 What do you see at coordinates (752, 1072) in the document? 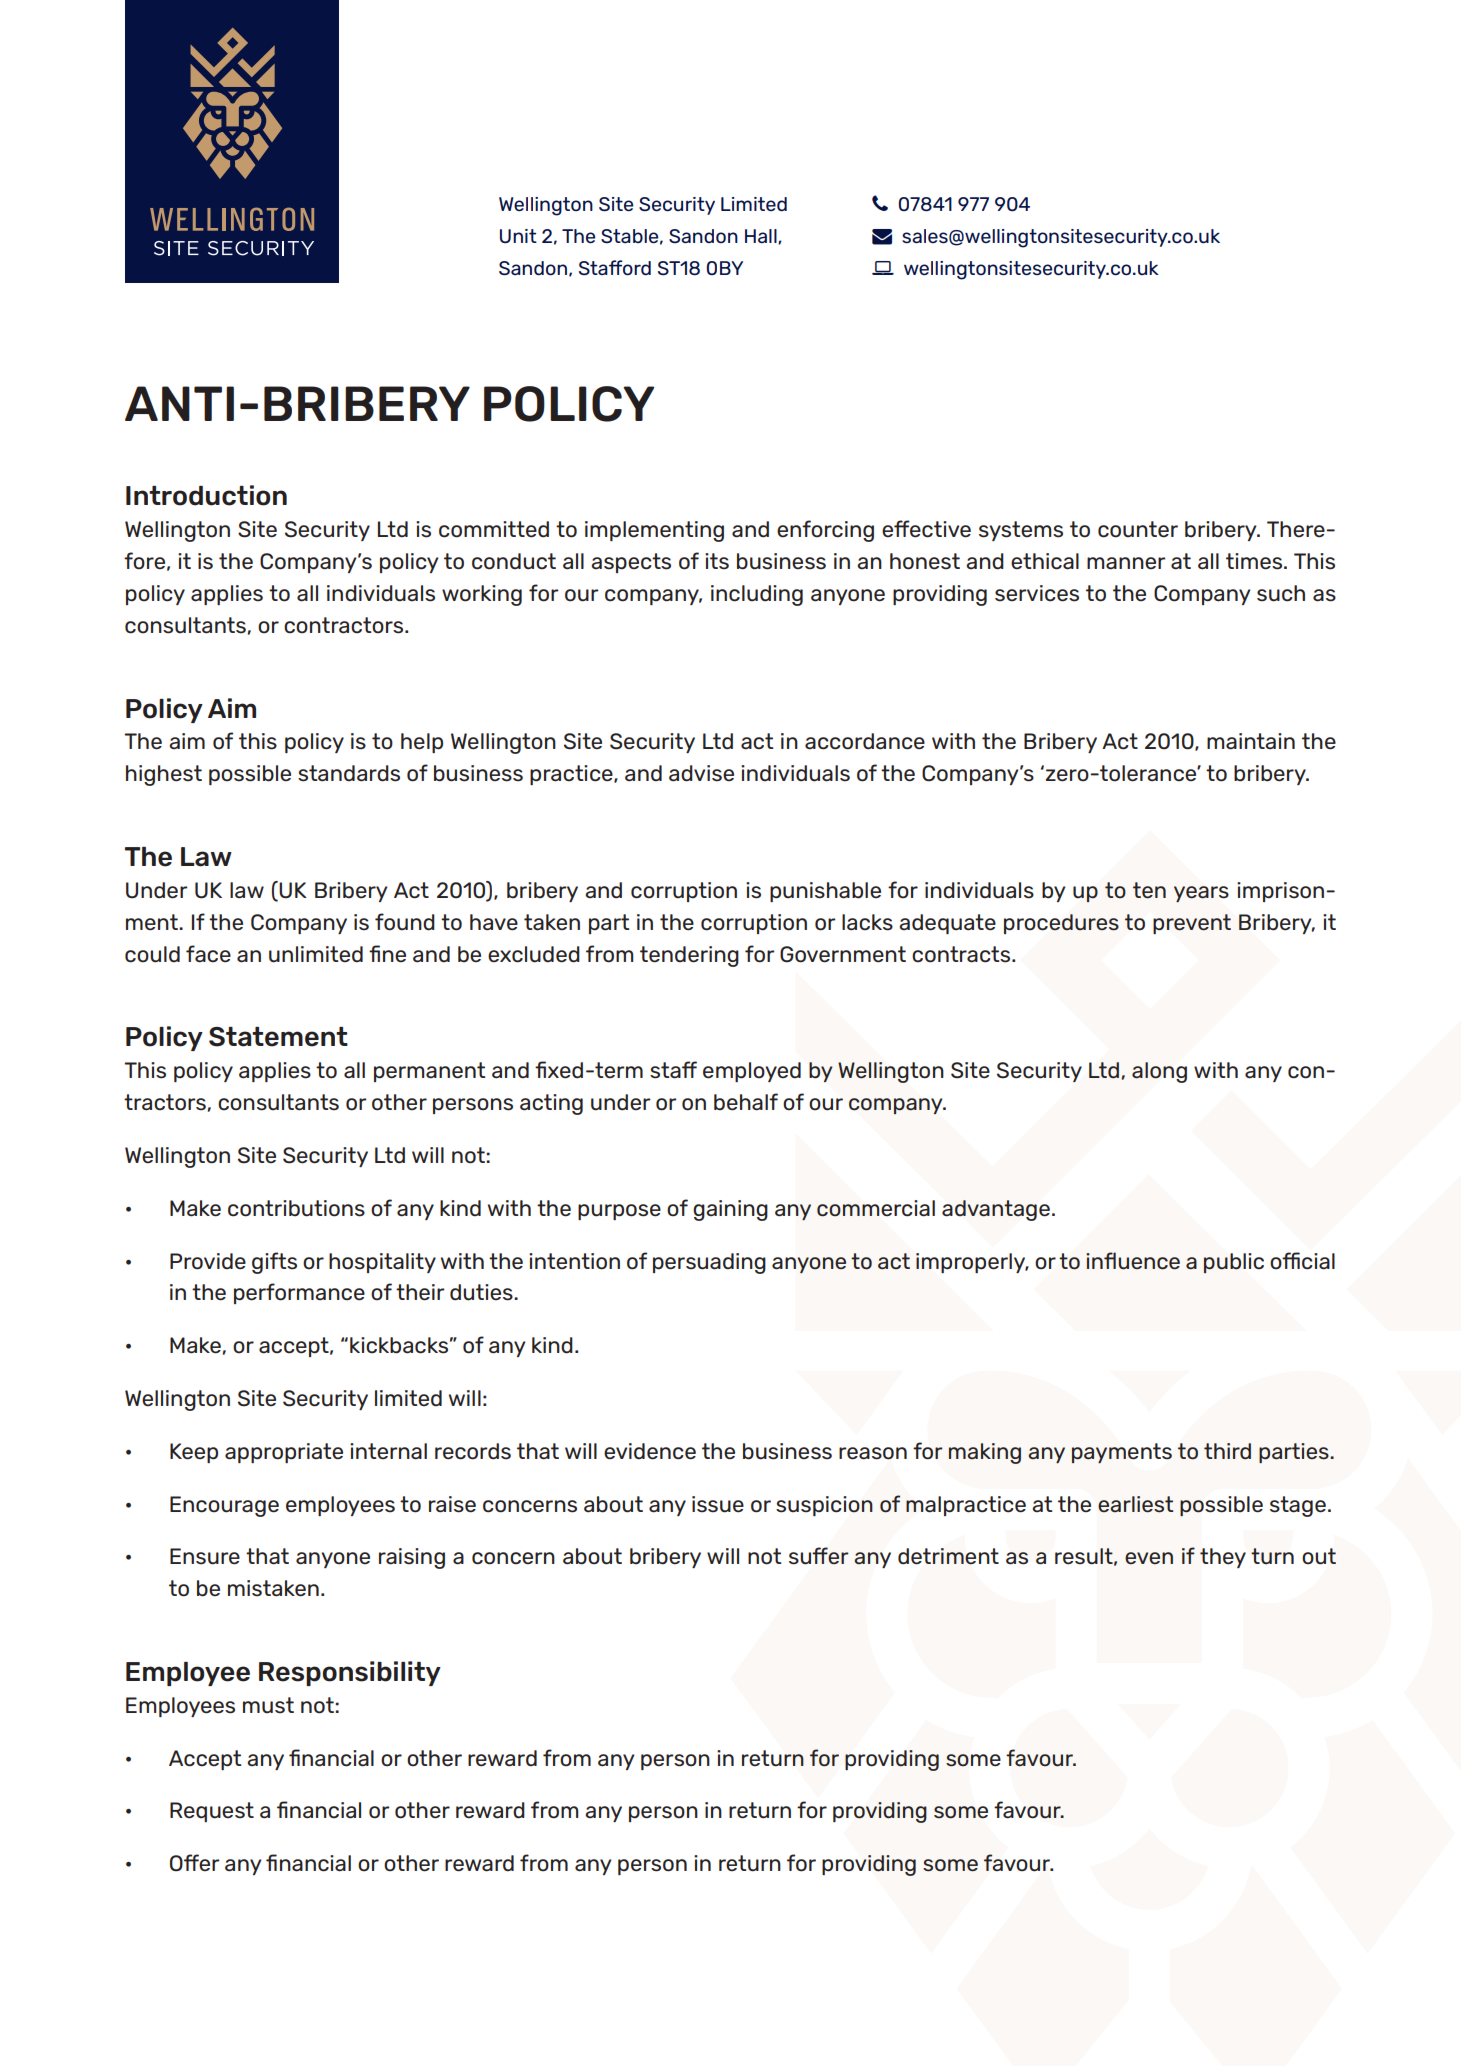
I see `employed` at bounding box center [752, 1072].
